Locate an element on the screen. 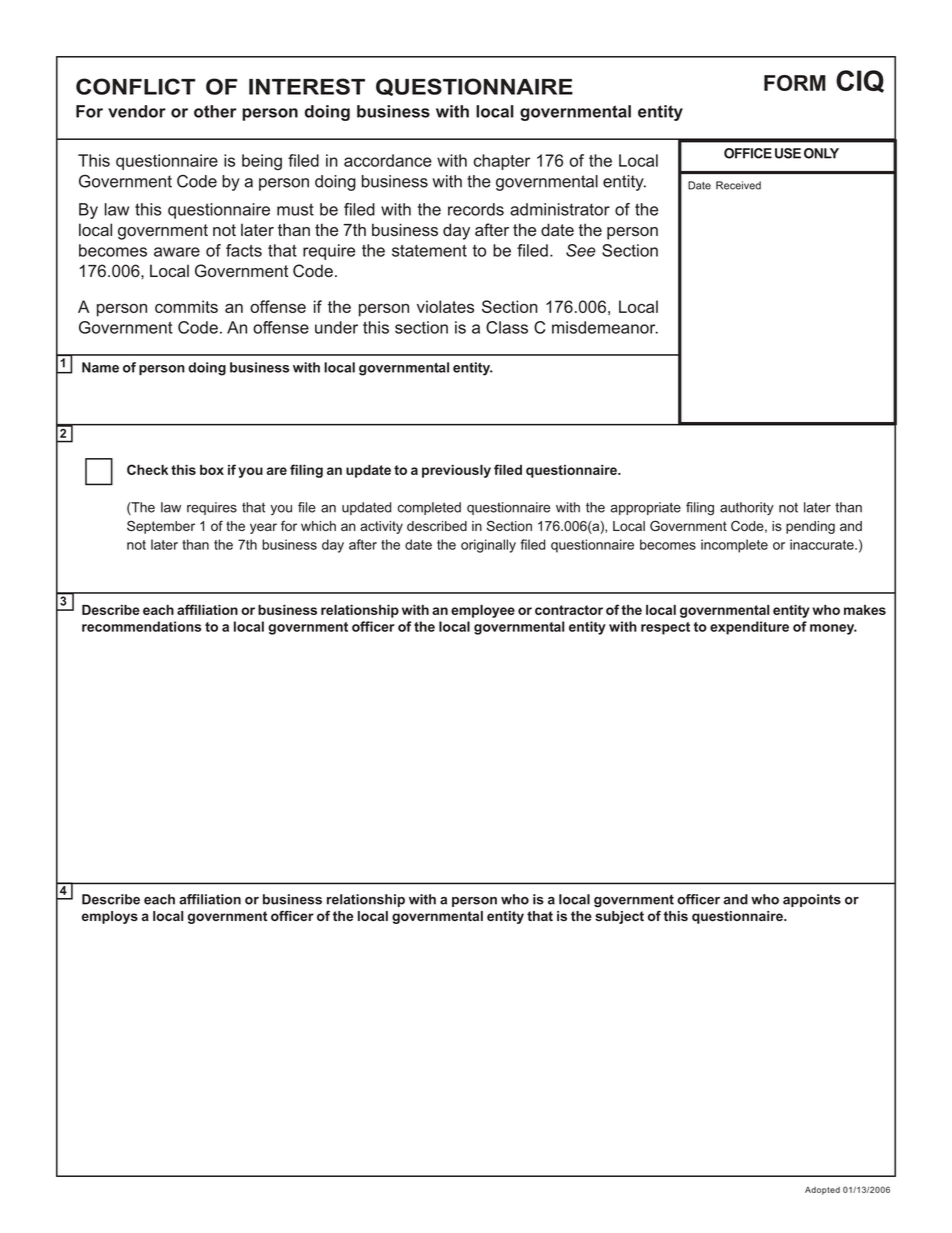 The image size is (952, 1233). authority is located at coordinates (747, 508).
